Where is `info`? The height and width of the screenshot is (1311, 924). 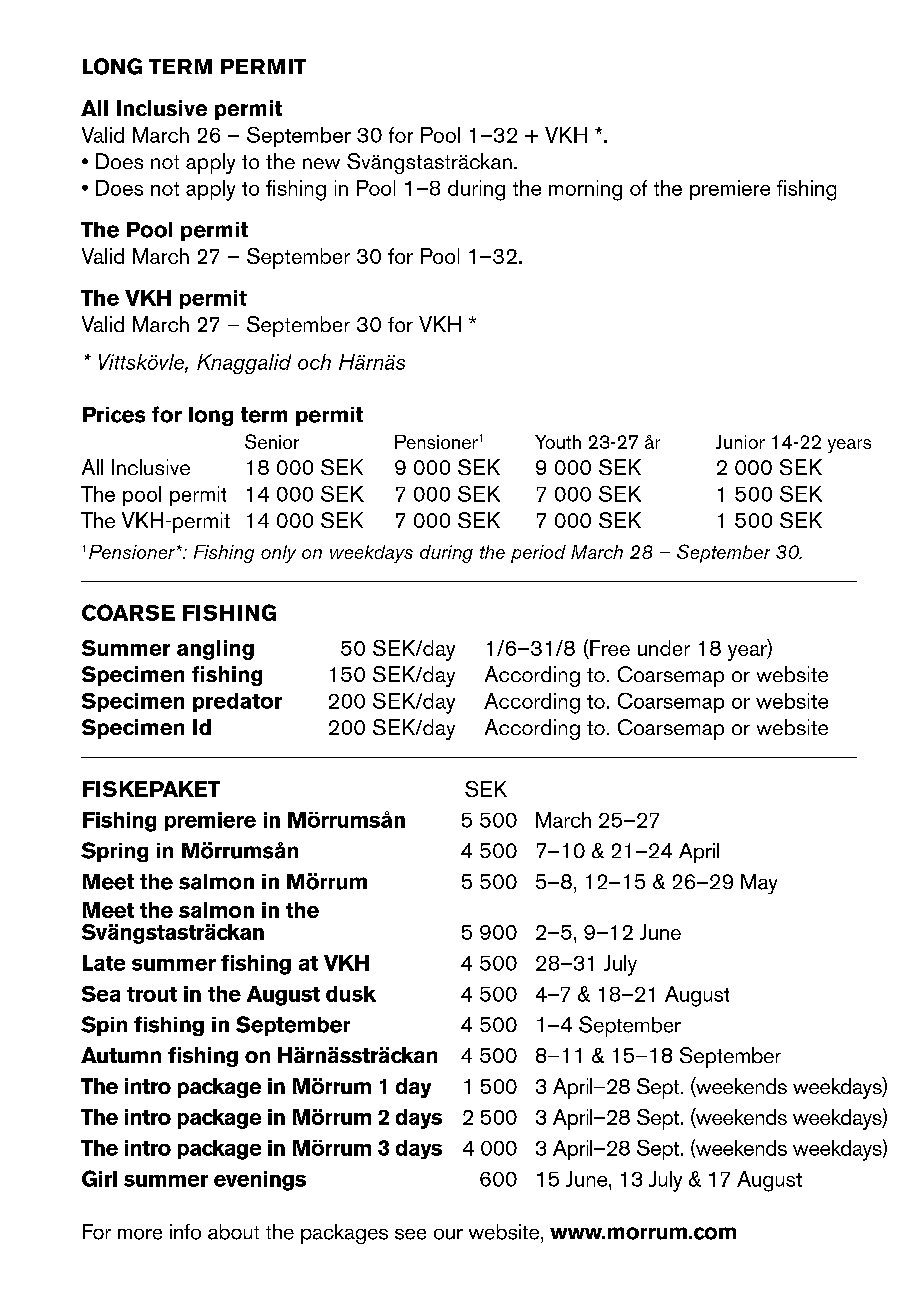
info is located at coordinates (185, 1232).
